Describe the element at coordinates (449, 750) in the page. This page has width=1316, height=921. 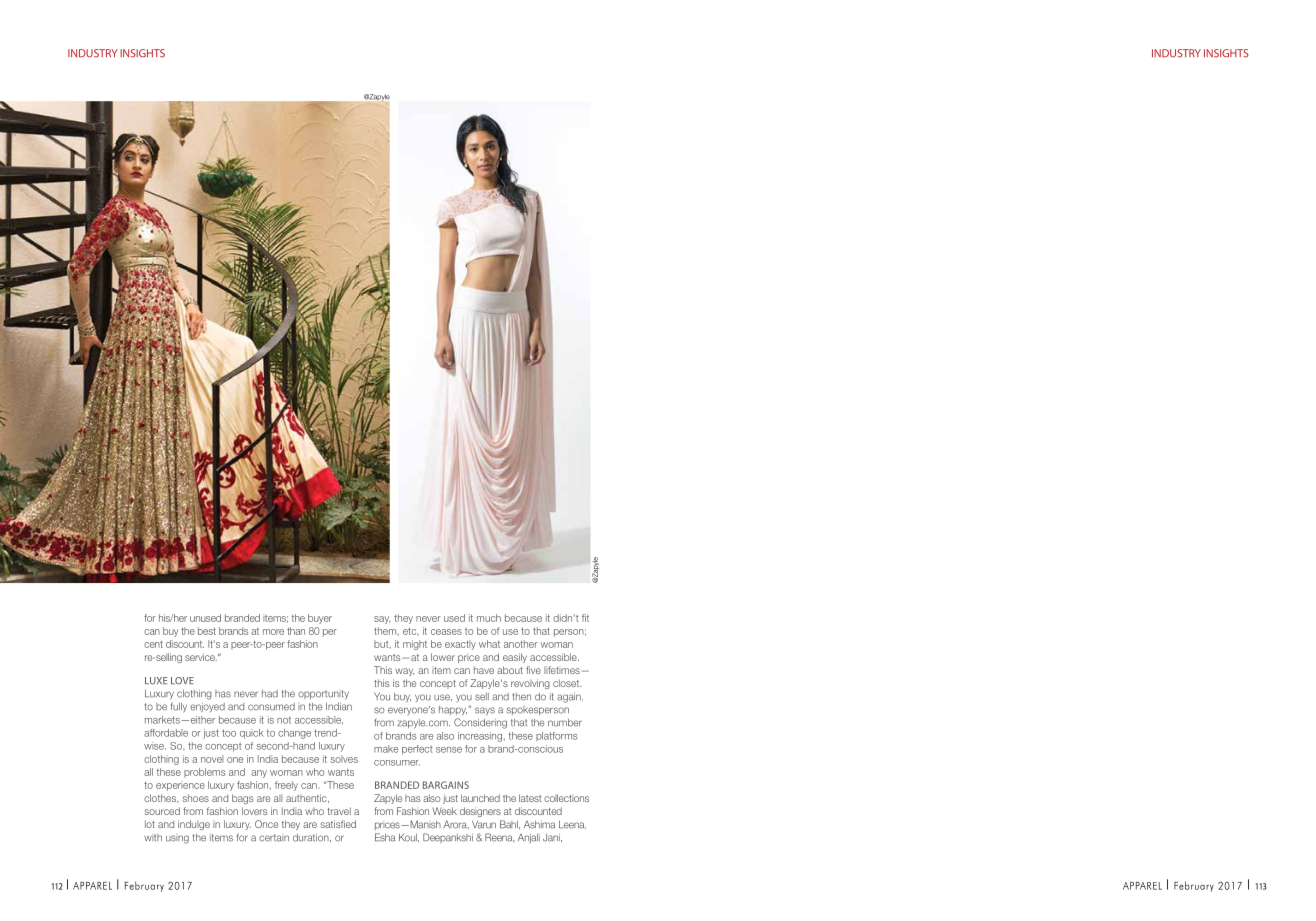
I see `sense` at that location.
